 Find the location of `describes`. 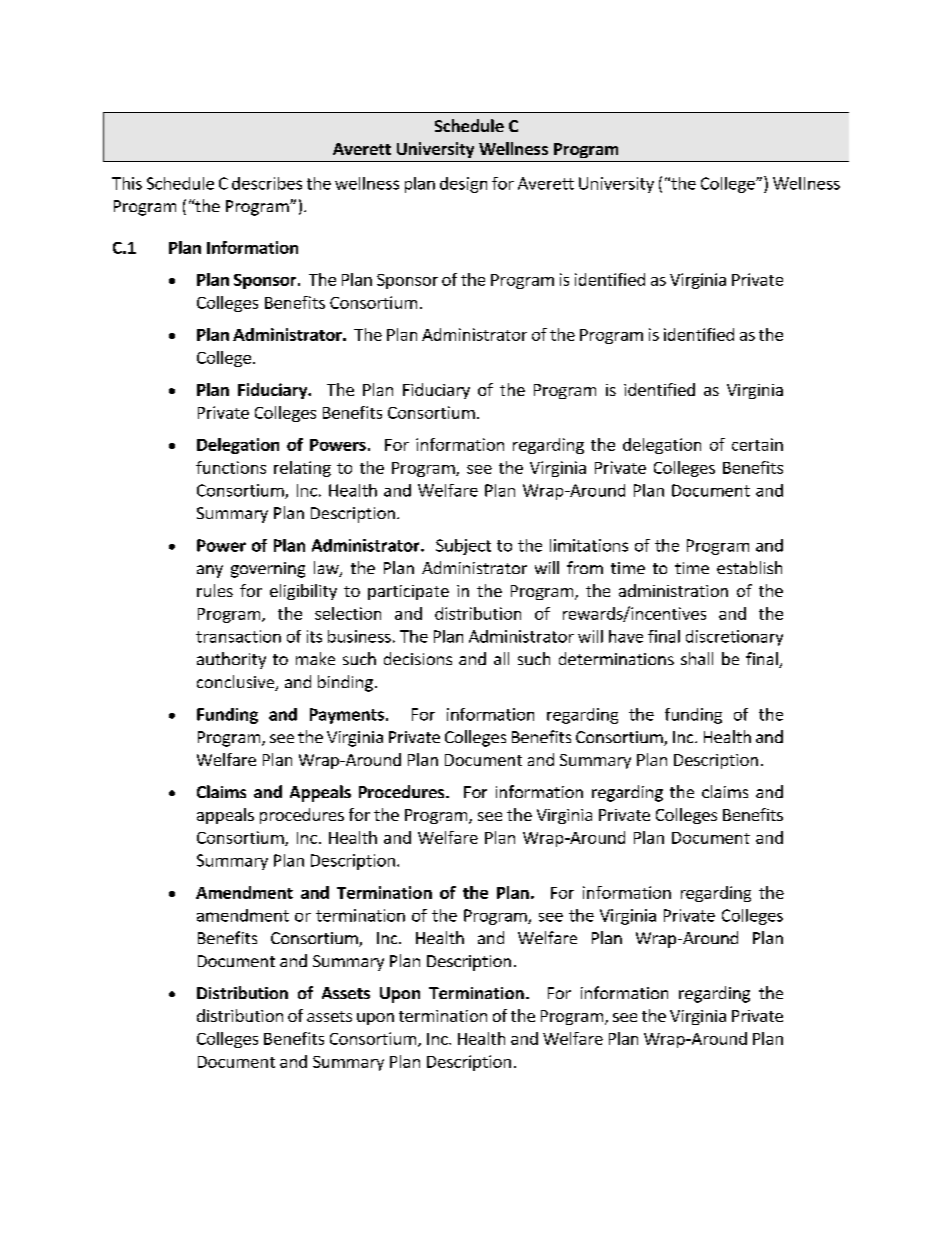

describes is located at coordinates (267, 183).
